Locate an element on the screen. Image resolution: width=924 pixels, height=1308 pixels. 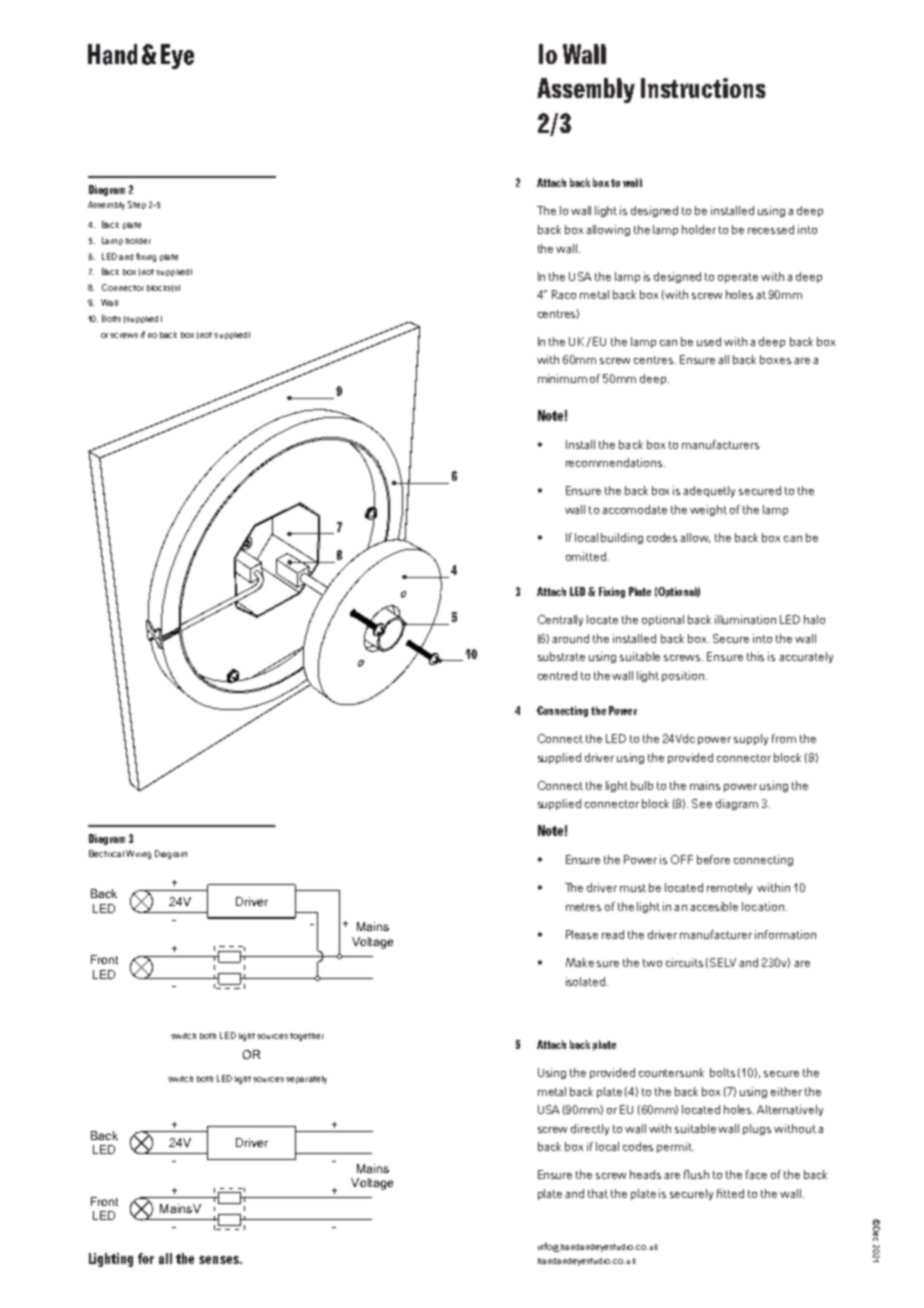
minimum is located at coordinates (562, 378).
